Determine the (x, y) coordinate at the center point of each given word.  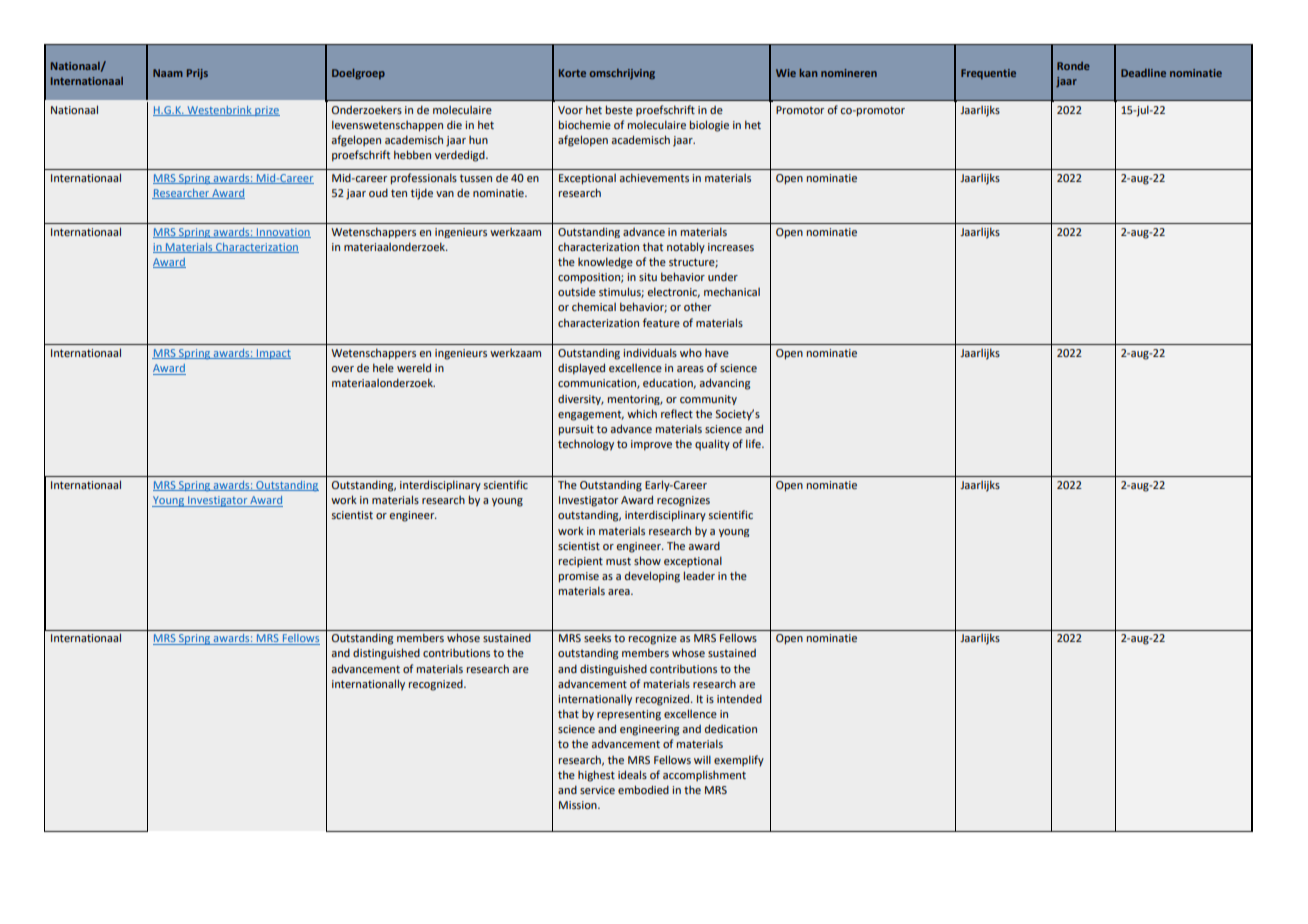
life (754, 443)
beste (619, 109)
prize (266, 111)
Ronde (1073, 66)
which (642, 413)
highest (596, 776)
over (342, 369)
